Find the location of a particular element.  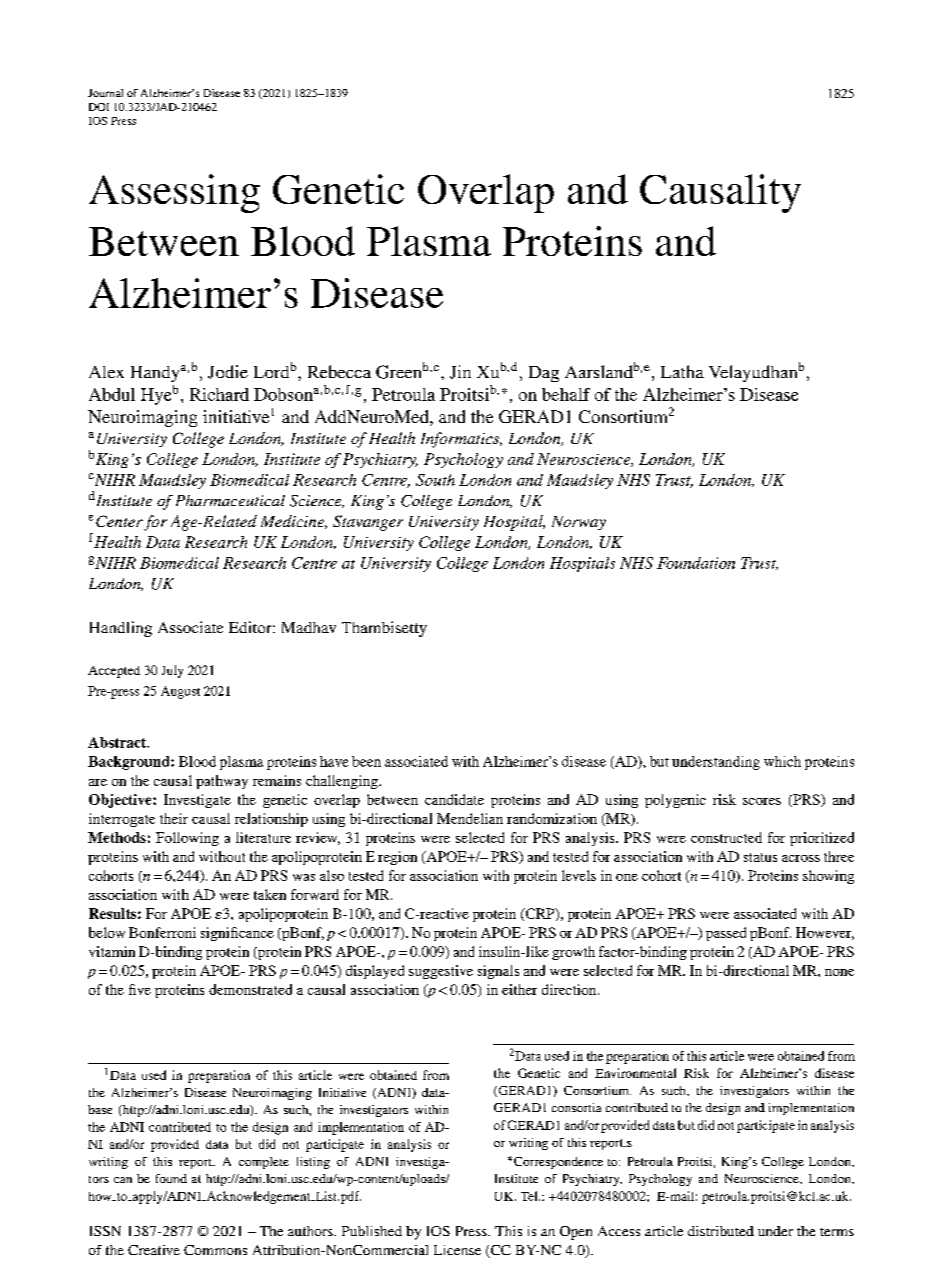

suggestive is located at coordinates (441, 972).
